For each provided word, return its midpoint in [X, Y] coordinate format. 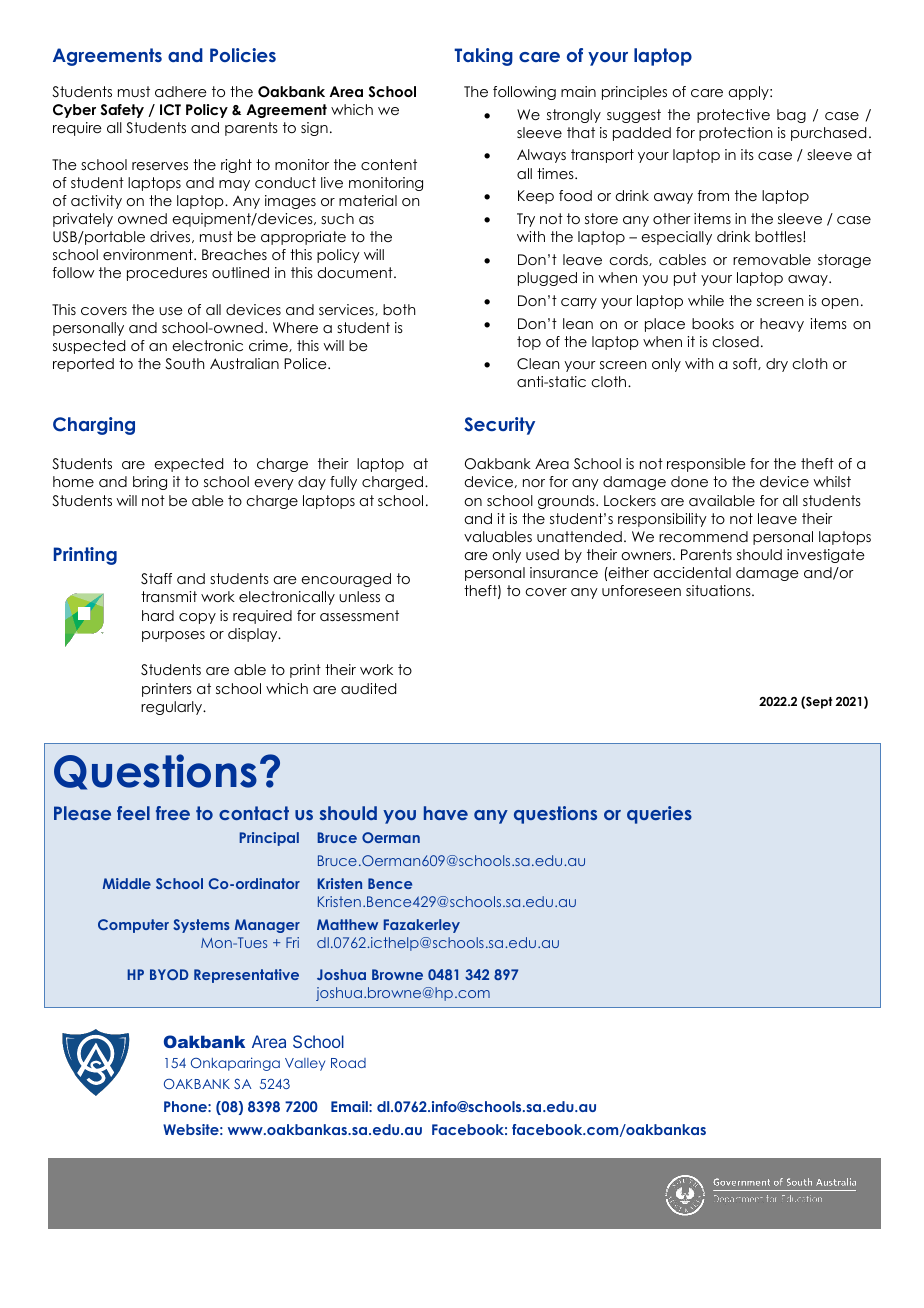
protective [733, 116]
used [542, 554]
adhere [181, 91]
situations [719, 590]
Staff [156, 579]
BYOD [169, 974]
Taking [483, 57]
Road [348, 1063]
